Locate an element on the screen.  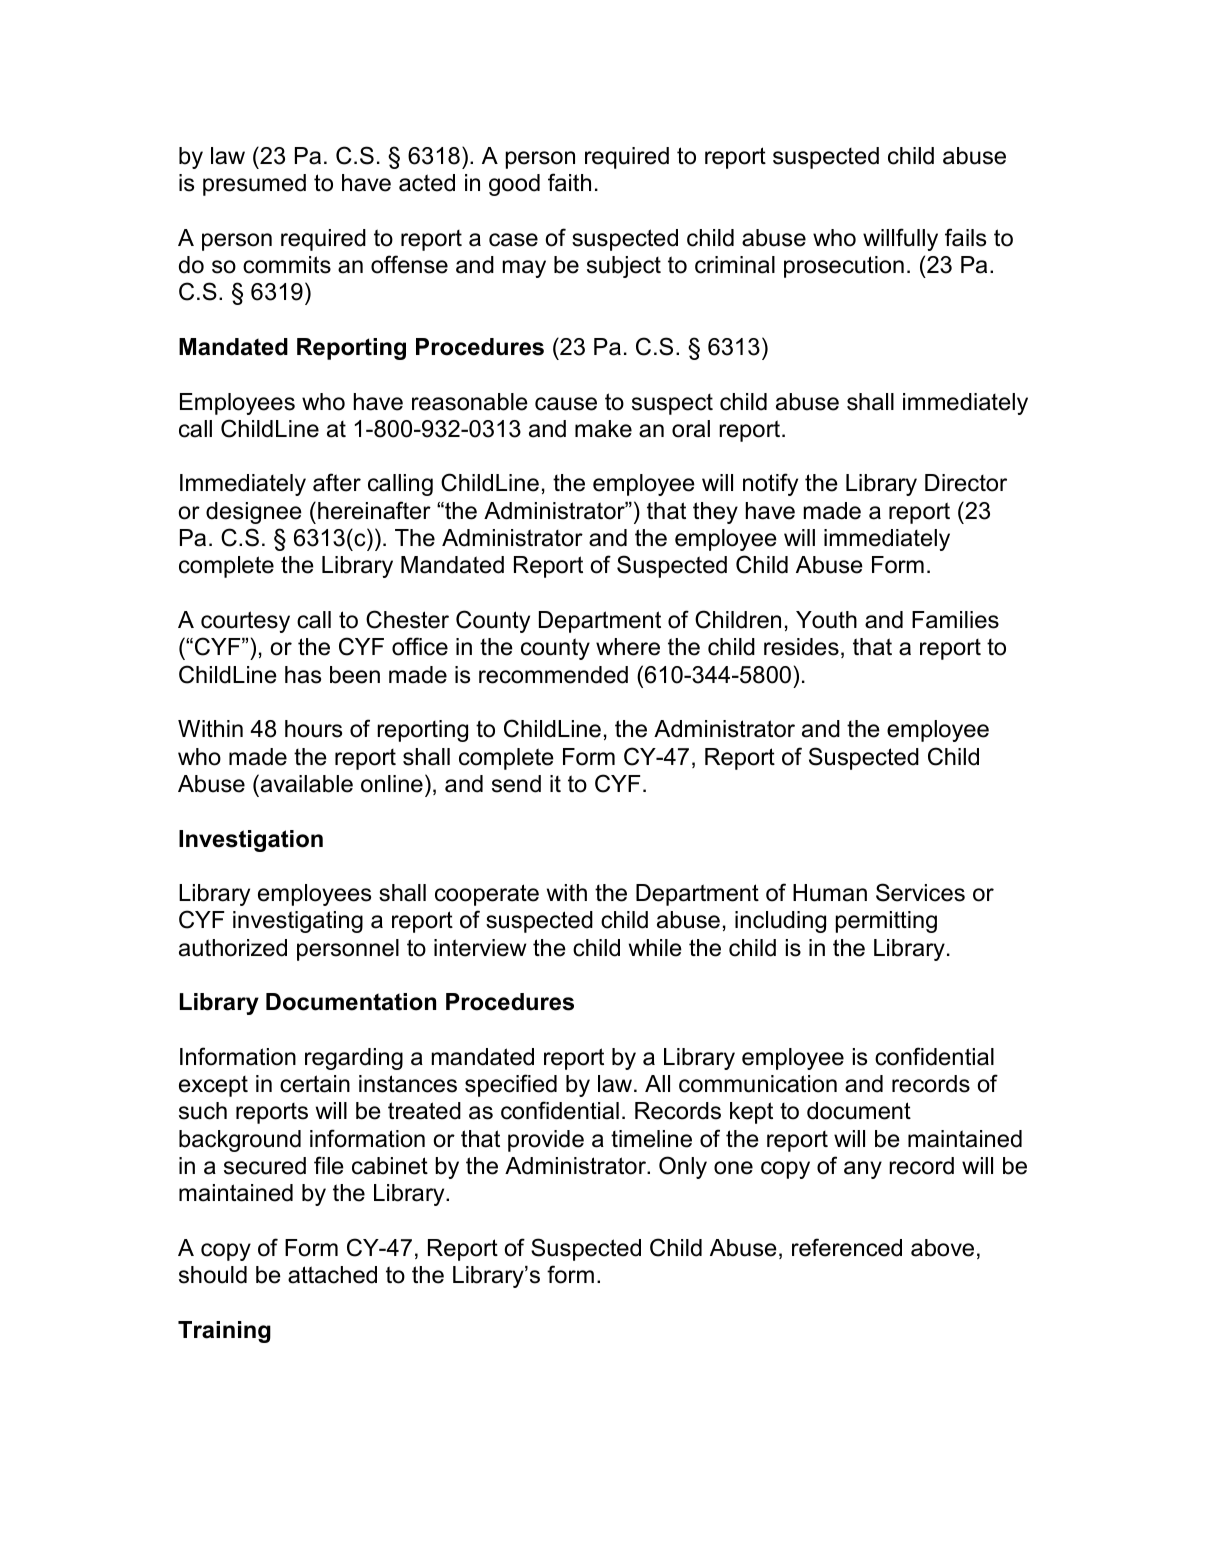
prosecution is located at coordinates (844, 267).
